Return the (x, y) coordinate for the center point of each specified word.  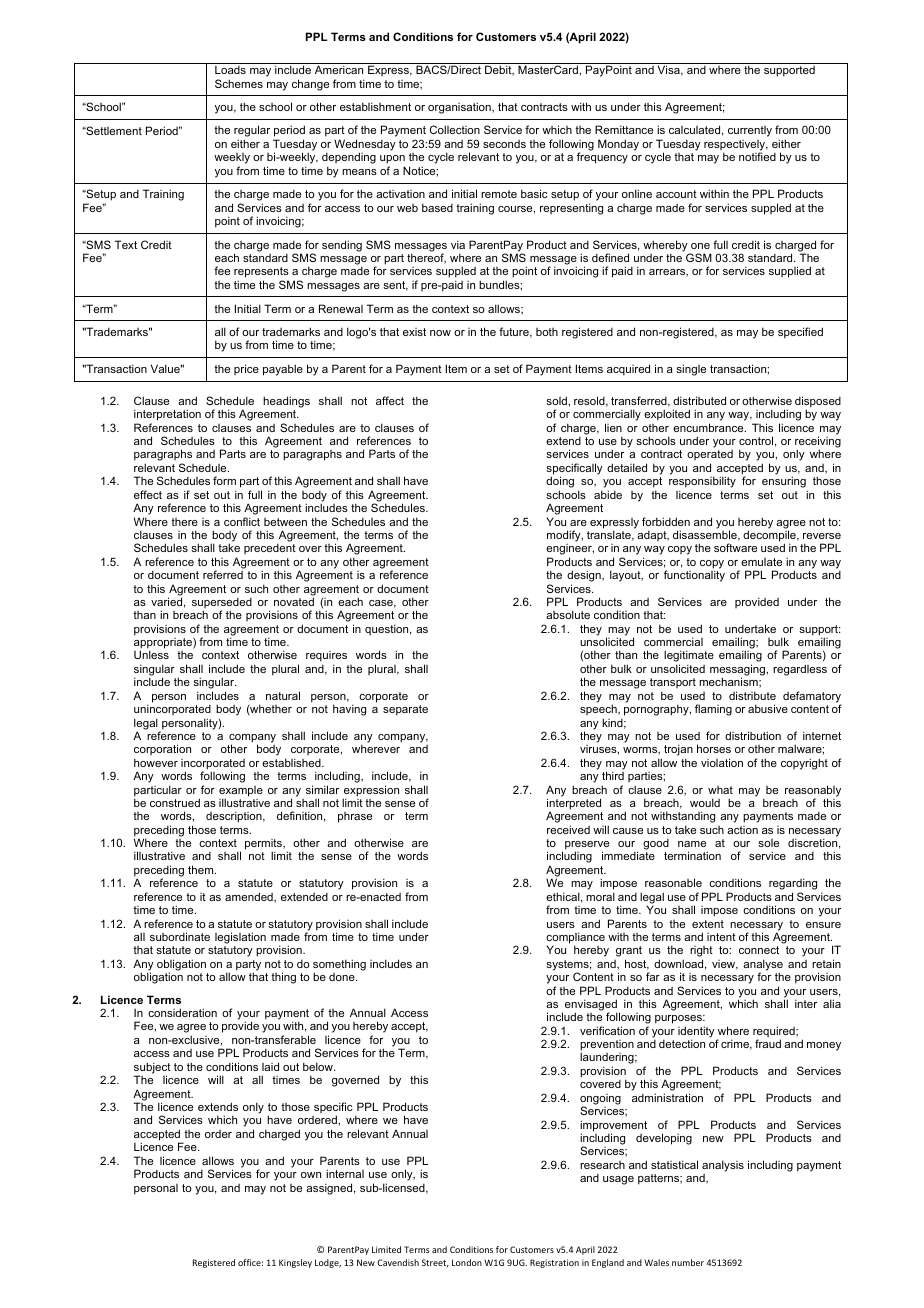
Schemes (239, 83)
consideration (182, 1012)
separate (405, 710)
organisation (460, 108)
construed (175, 802)
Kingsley (295, 1263)
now (440, 333)
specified (800, 333)
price (246, 369)
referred (223, 574)
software (735, 547)
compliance (575, 939)
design (585, 577)
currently (750, 131)
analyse (763, 966)
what (720, 790)
